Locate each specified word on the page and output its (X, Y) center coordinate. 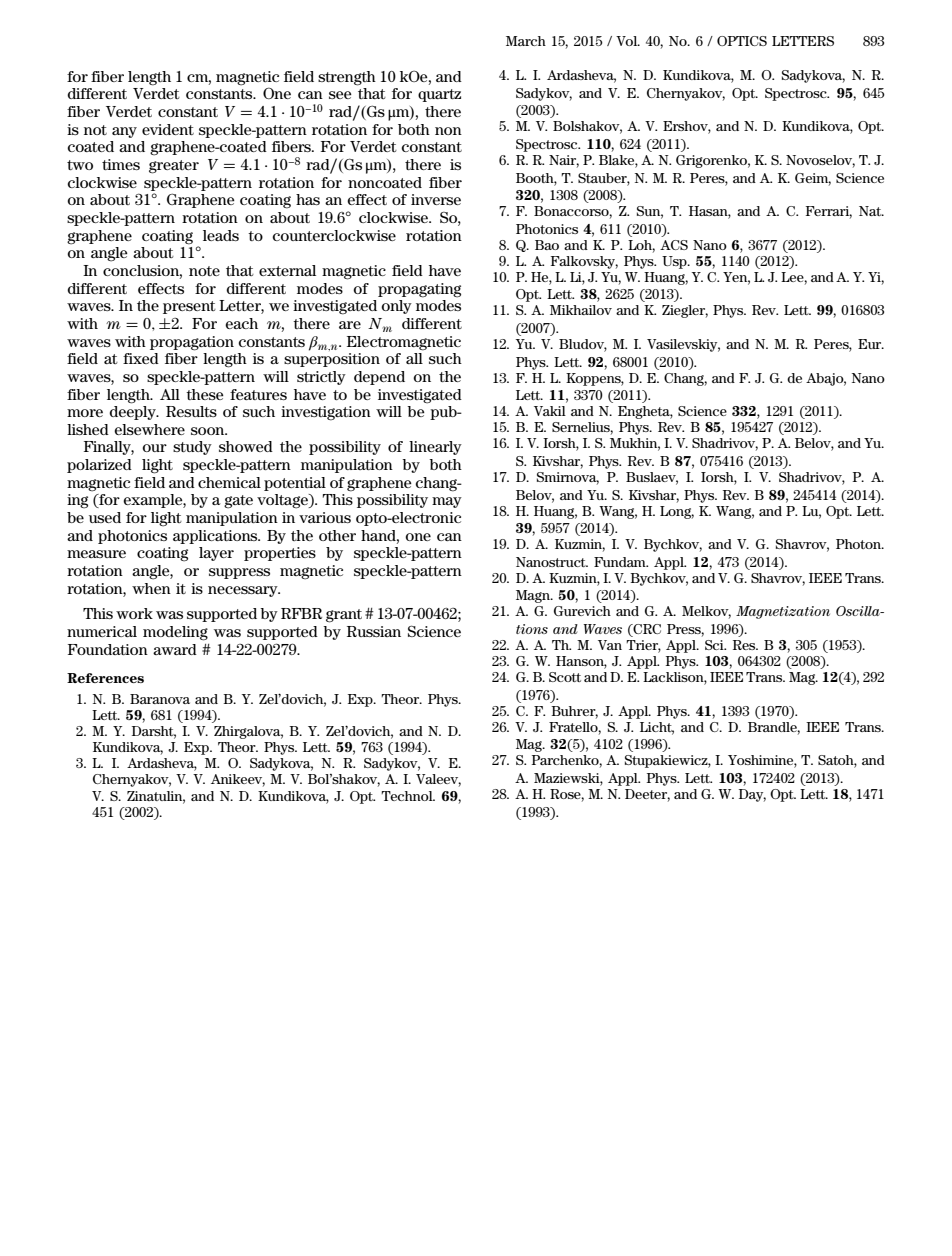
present (189, 307)
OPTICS (742, 41)
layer (216, 554)
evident (168, 129)
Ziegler (685, 311)
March (526, 41)
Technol (408, 796)
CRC (646, 630)
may (447, 502)
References (105, 678)
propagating (419, 290)
